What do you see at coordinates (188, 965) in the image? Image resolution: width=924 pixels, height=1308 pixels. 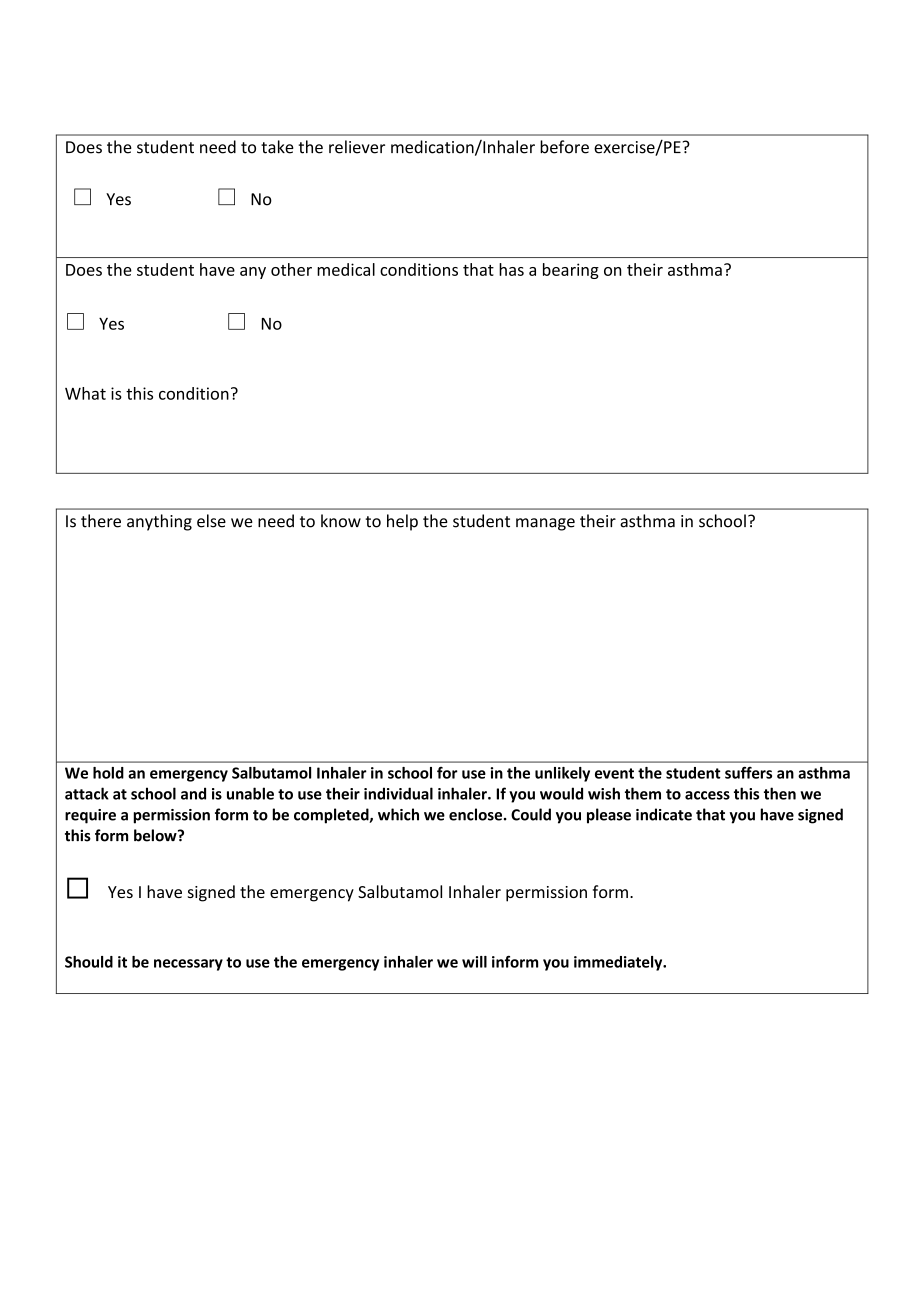 I see `necessary` at bounding box center [188, 965].
